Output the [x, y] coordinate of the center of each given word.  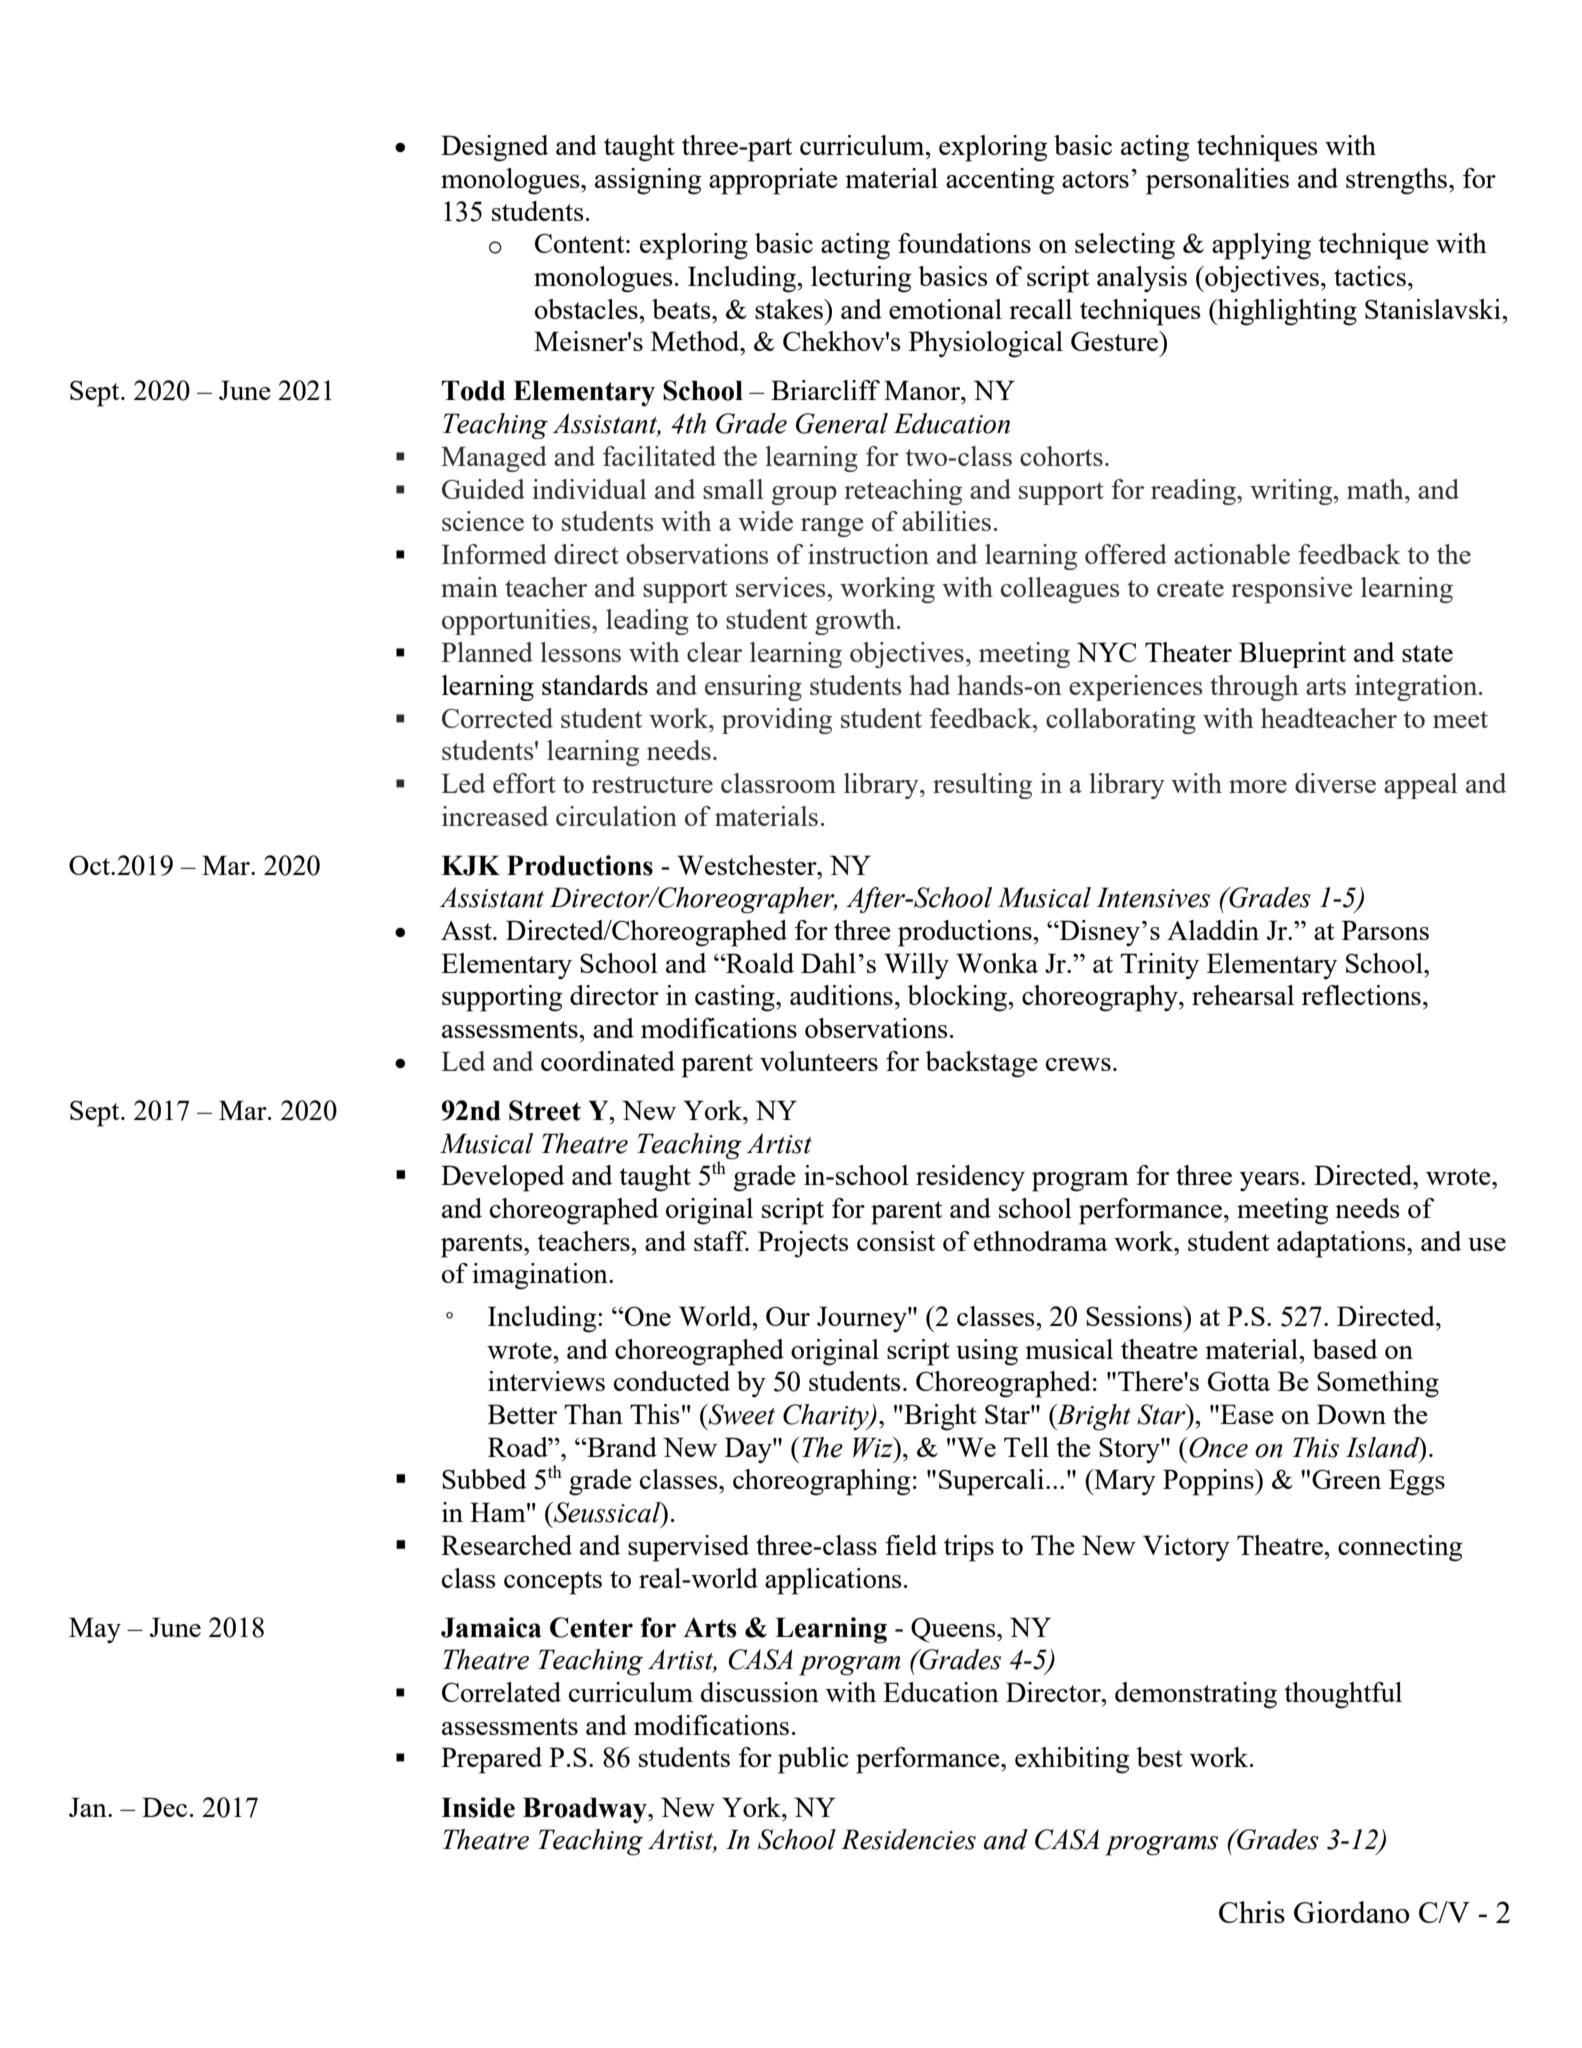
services [780, 587]
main [469, 587]
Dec [164, 1807]
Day [749, 1450]
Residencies [908, 1839]
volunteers [819, 1061]
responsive [1292, 590]
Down [1351, 1414]
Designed [495, 148]
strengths [1396, 181]
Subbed [484, 1479]
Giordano [1352, 1912]
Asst [467, 930]
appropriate [773, 181]
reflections [1361, 995]
